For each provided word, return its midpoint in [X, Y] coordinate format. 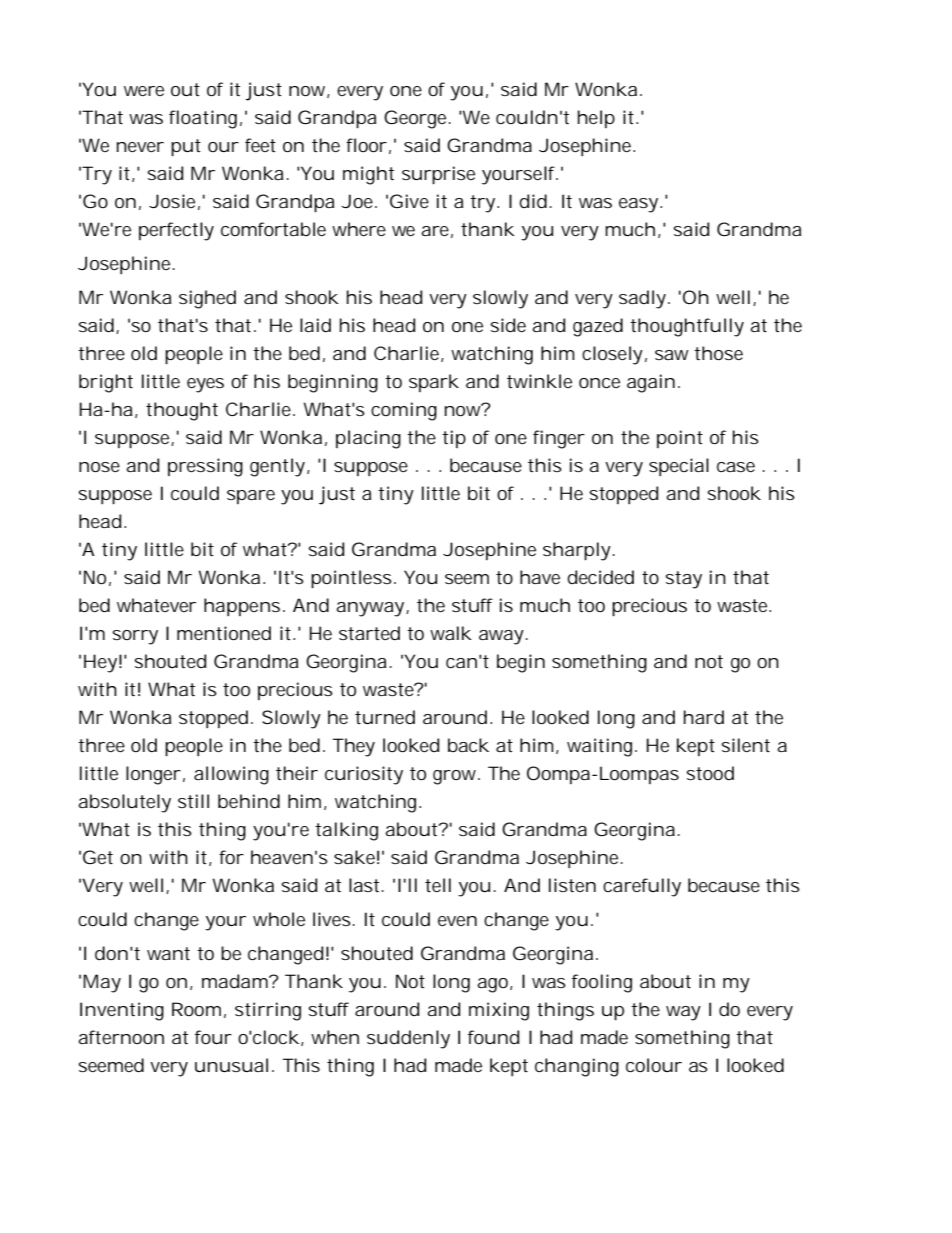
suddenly [408, 1039]
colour [654, 1065]
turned [385, 717]
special [679, 467]
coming [404, 411]
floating [203, 119]
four [213, 1037]
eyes [205, 385]
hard [704, 717]
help [596, 119]
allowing [231, 775]
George [417, 119]
